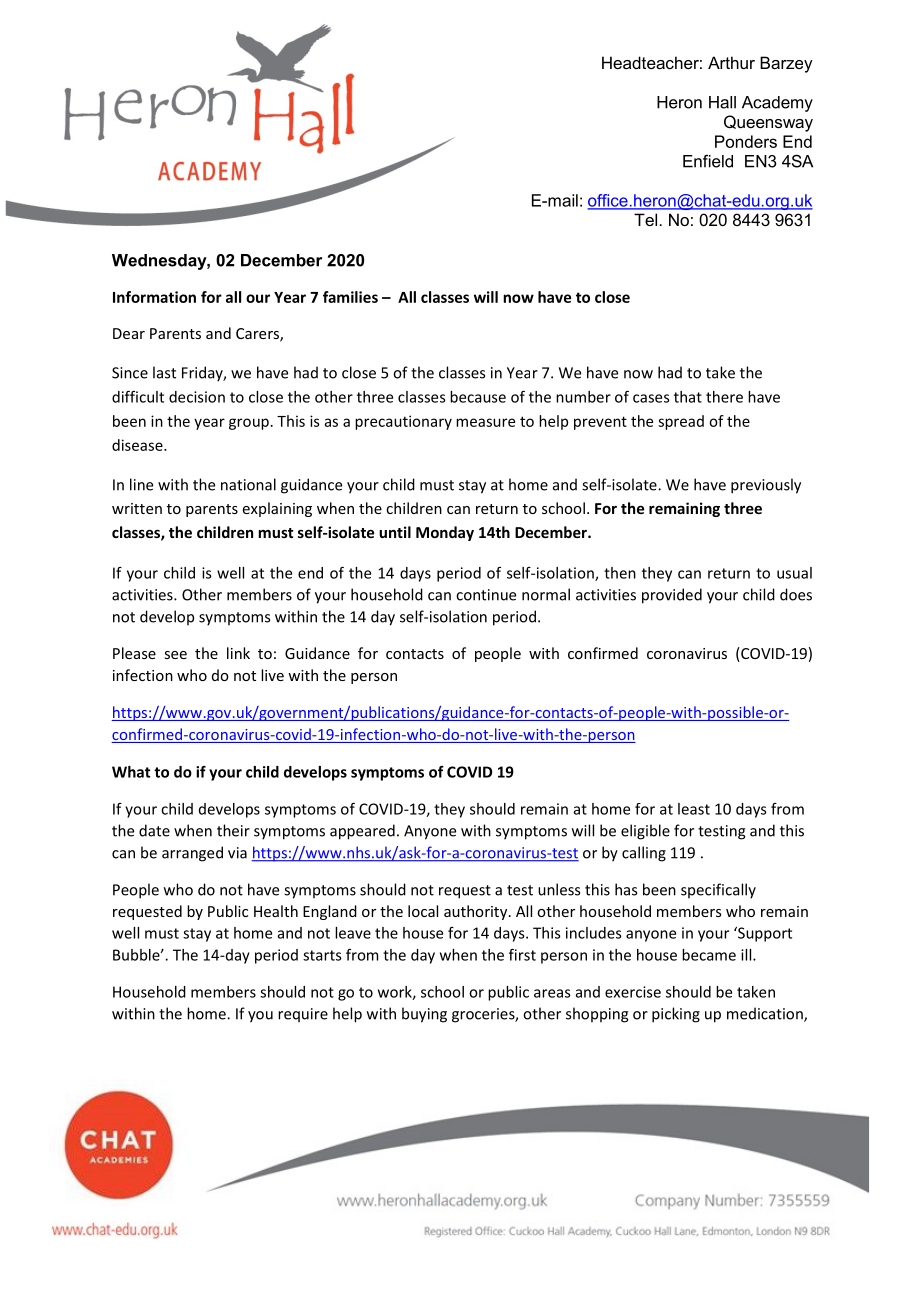 This screenshot has height=1307, width=924. I want to click on there, so click(724, 397).
